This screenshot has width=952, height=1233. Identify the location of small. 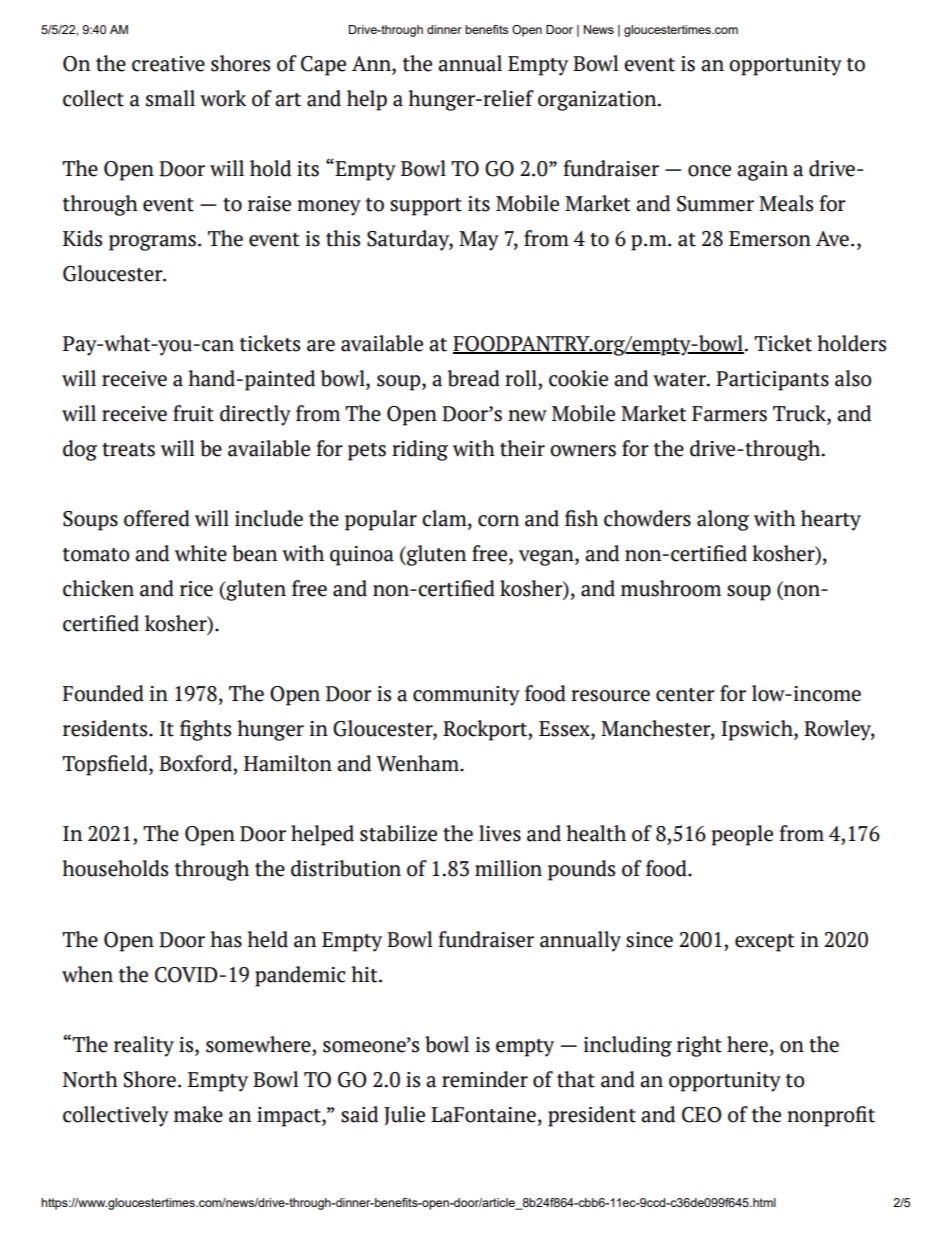
(170, 98).
